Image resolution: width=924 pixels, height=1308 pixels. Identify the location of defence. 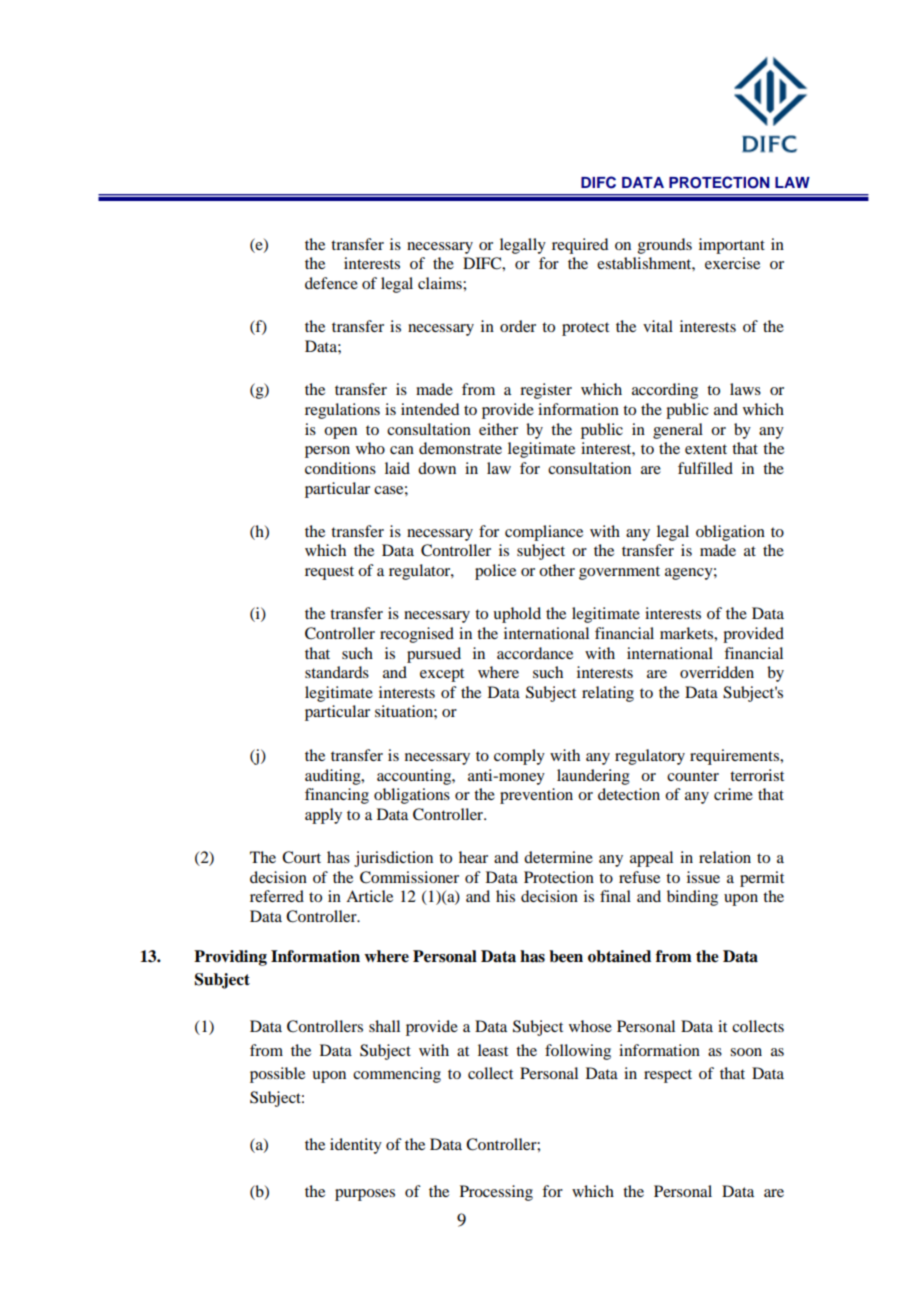
(331, 283).
